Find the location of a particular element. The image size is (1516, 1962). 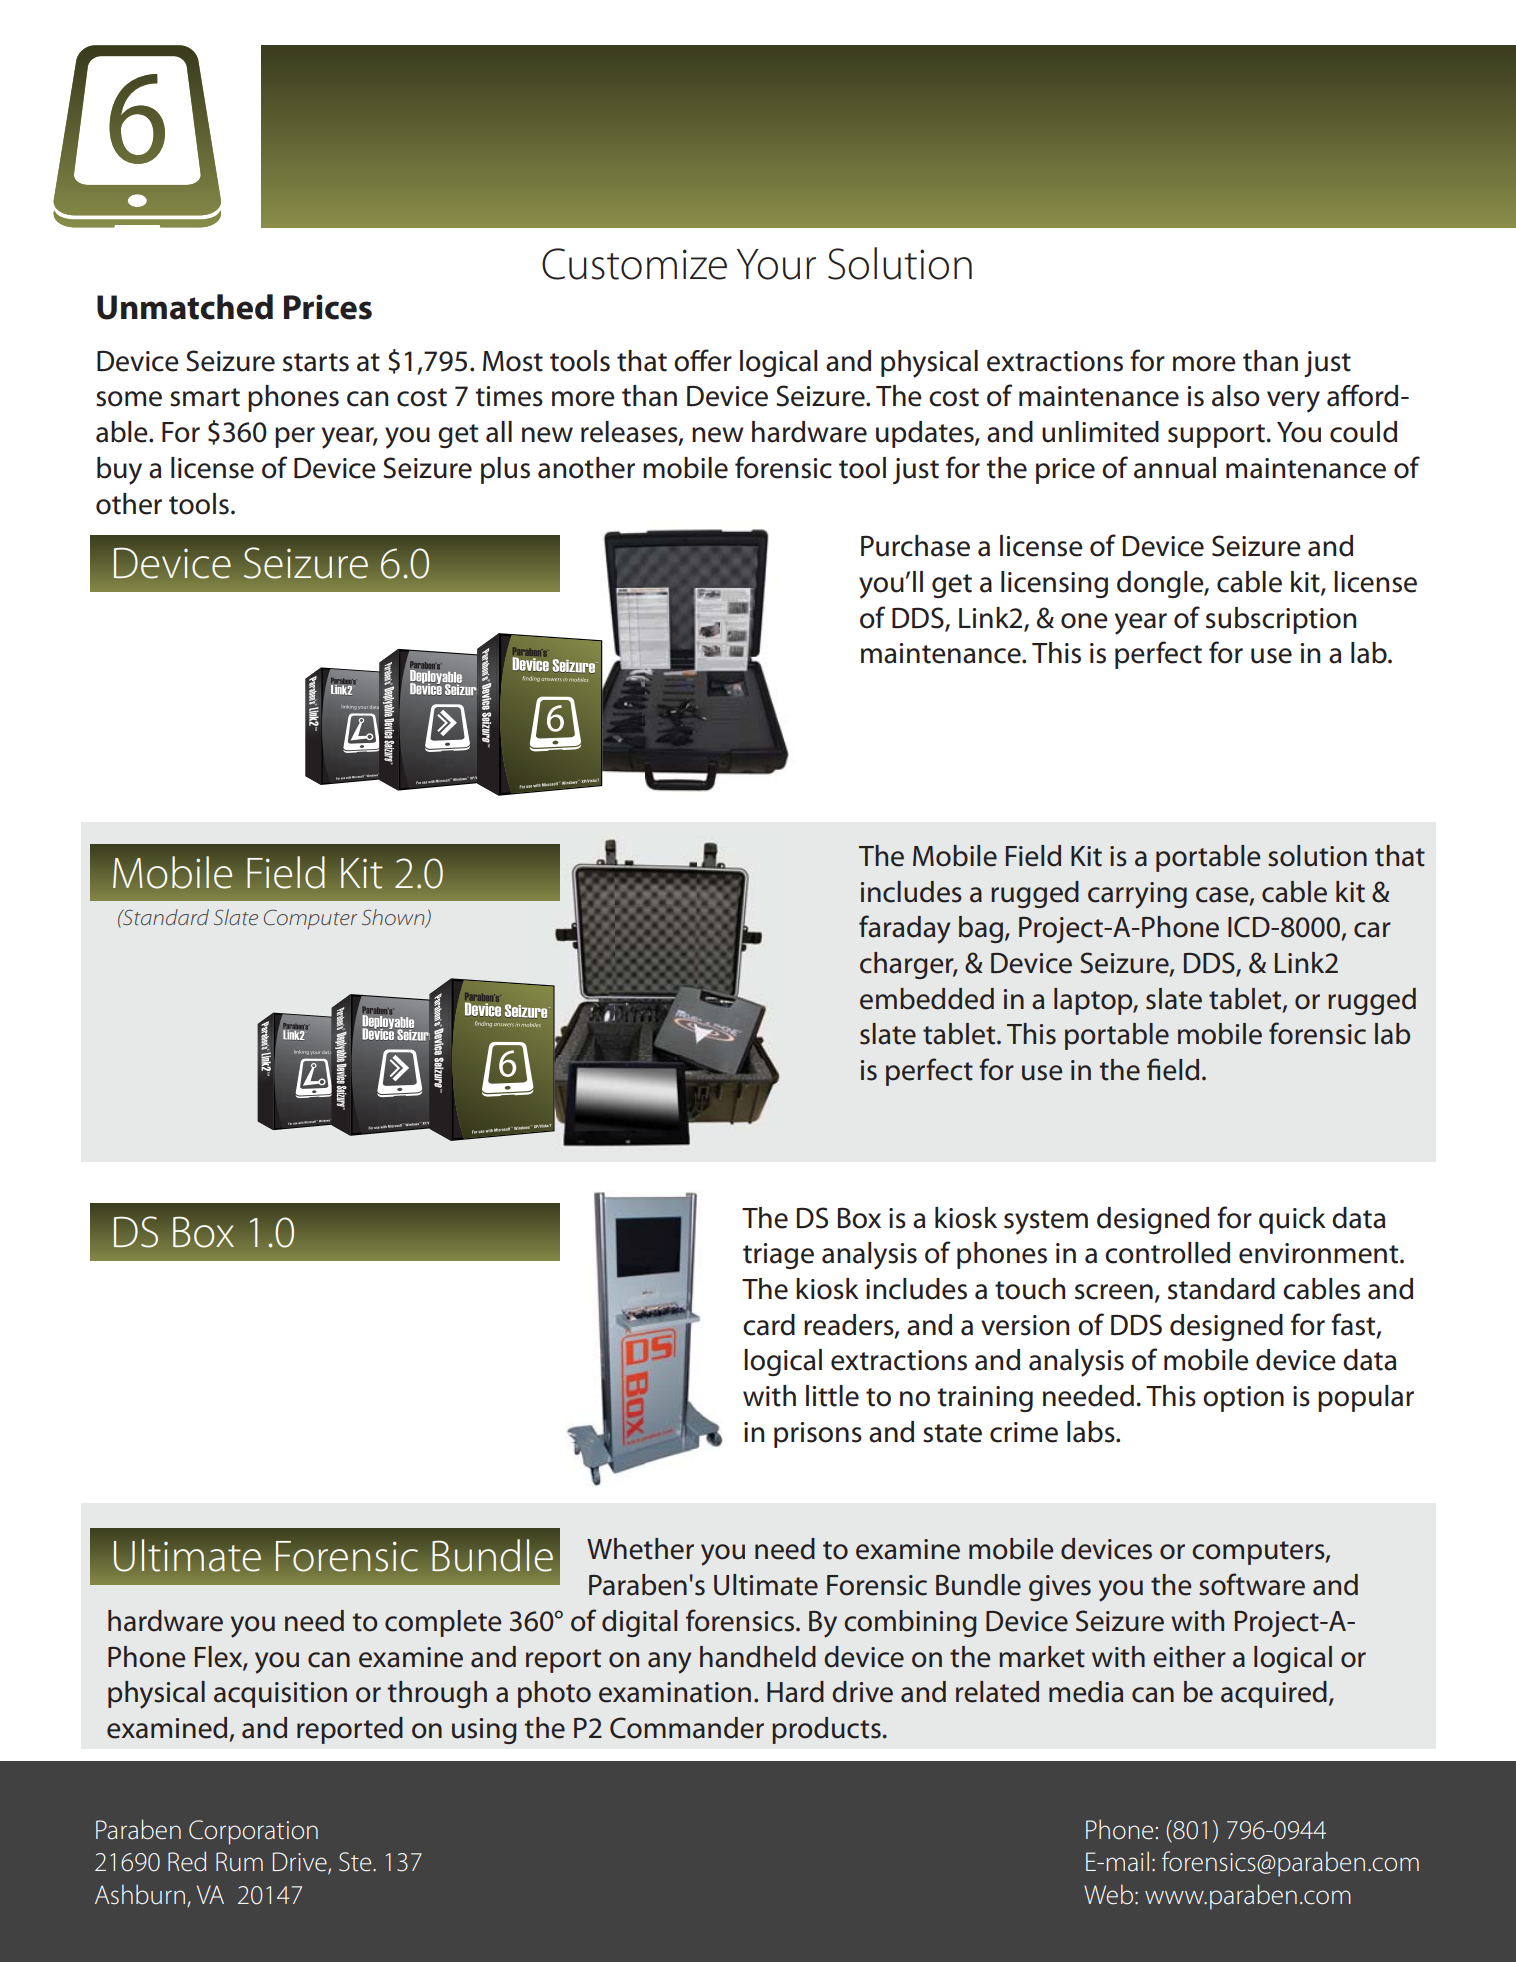

Shown is located at coordinates (394, 918).
